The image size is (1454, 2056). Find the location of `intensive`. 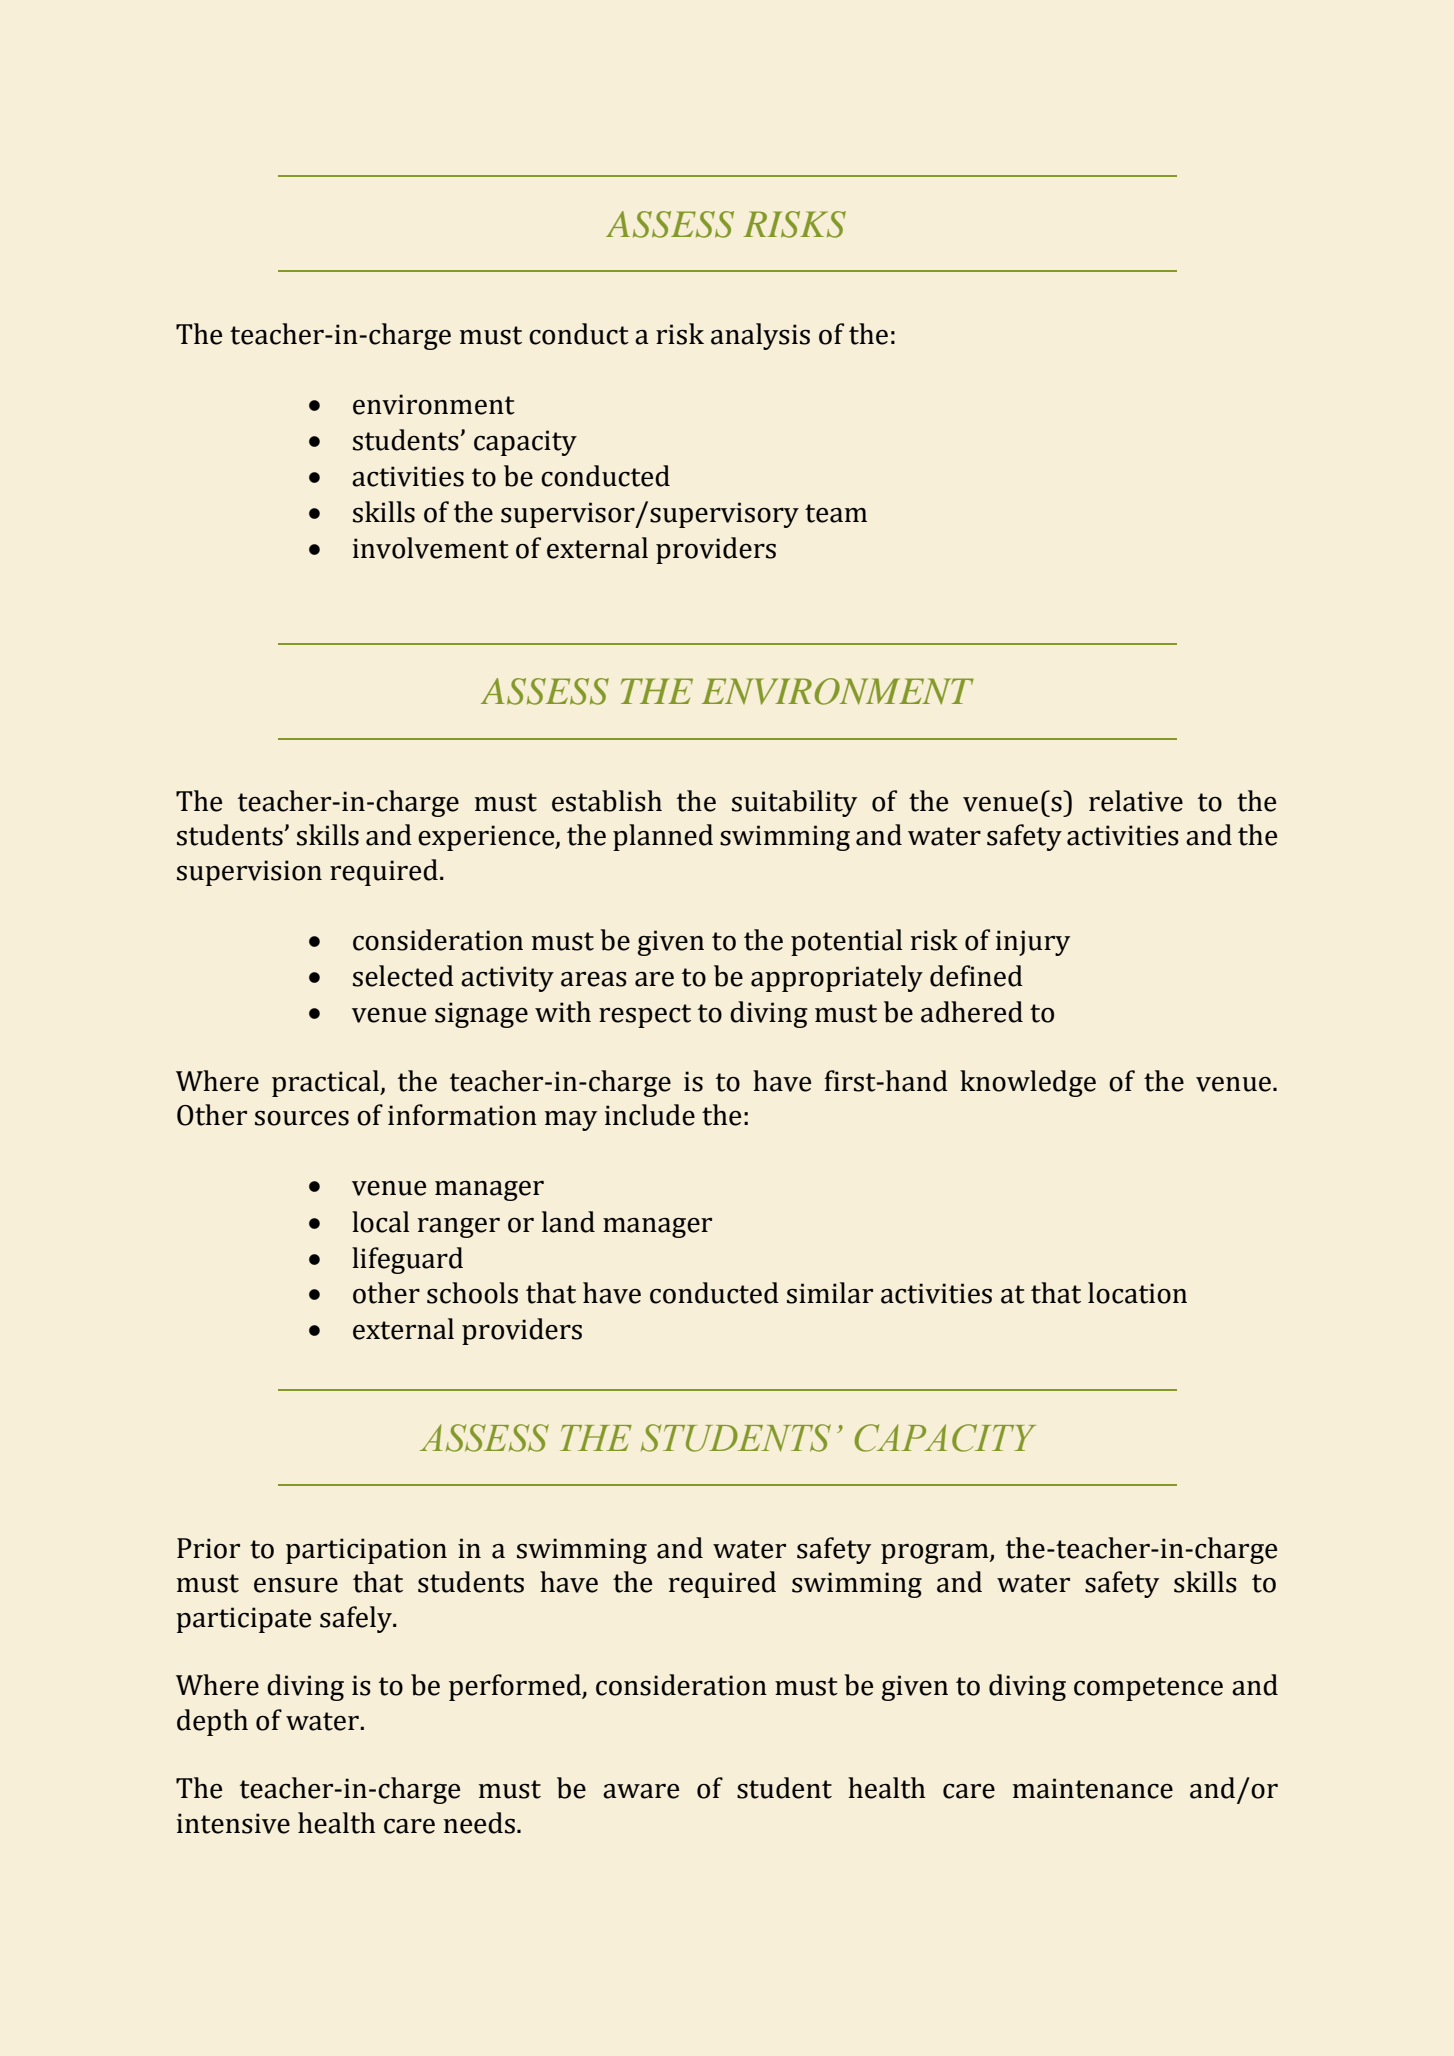

intensive is located at coordinates (233, 1823).
